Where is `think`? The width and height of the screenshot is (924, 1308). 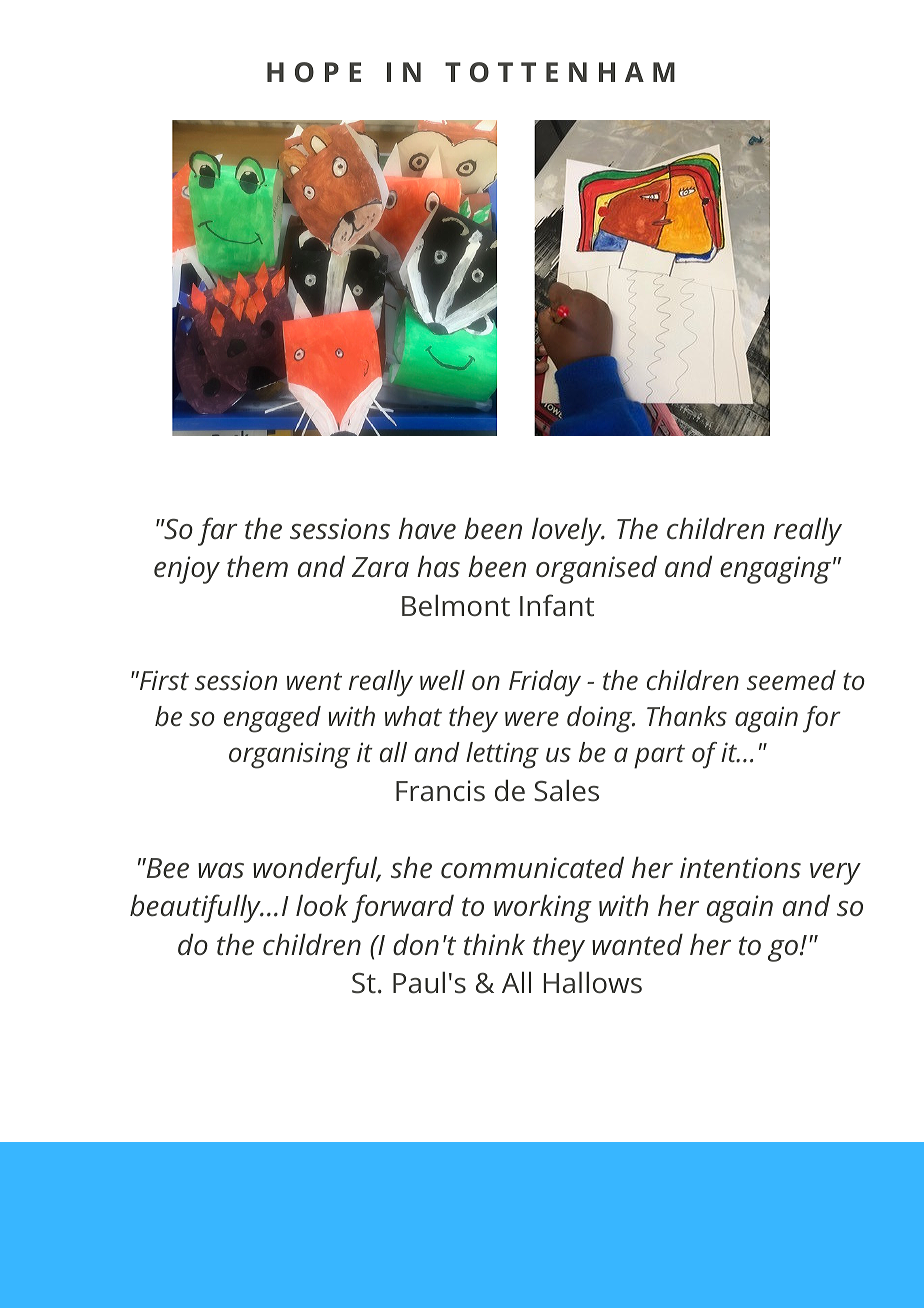 think is located at coordinates (494, 944).
